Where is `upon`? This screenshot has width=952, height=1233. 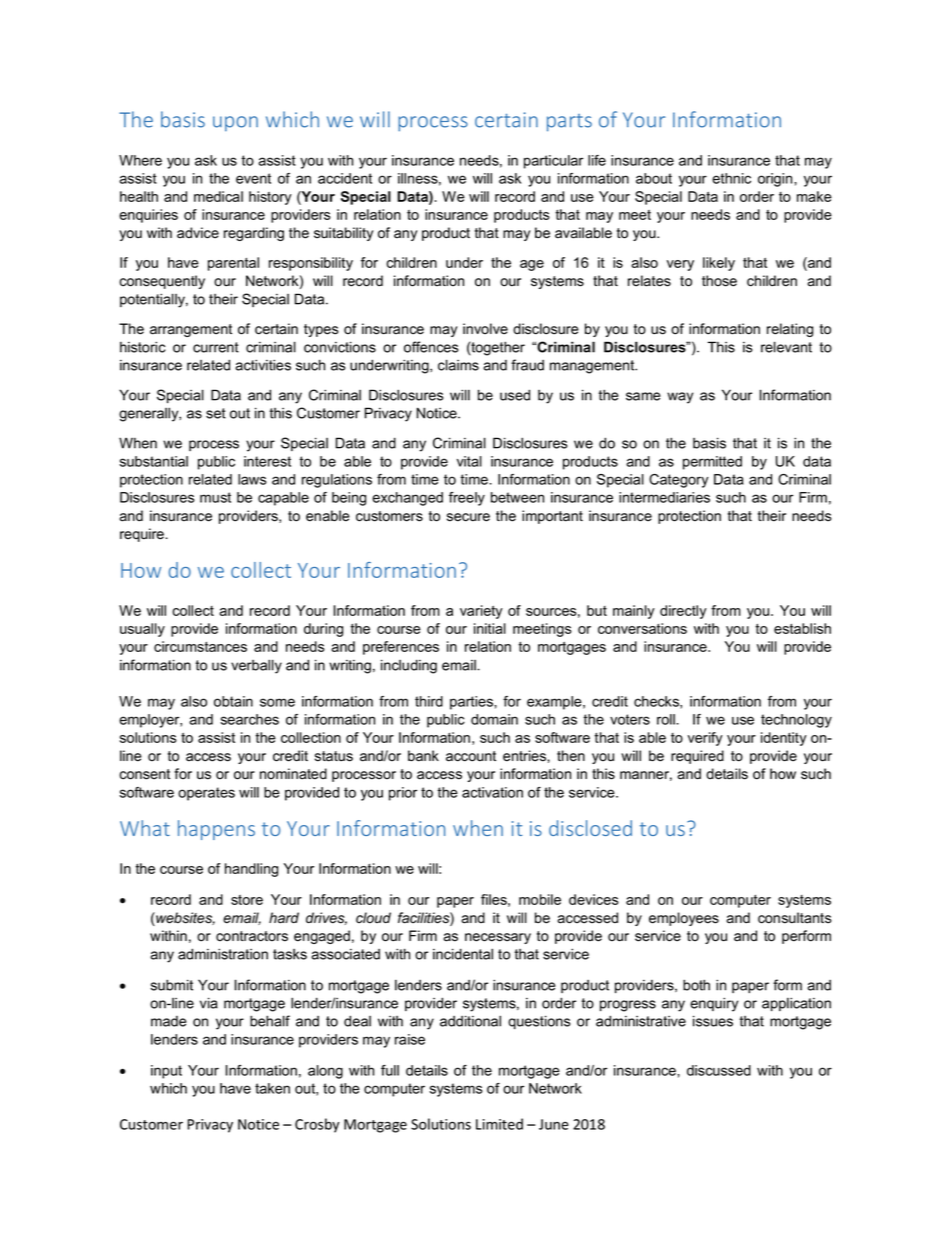
upon is located at coordinates (235, 124).
